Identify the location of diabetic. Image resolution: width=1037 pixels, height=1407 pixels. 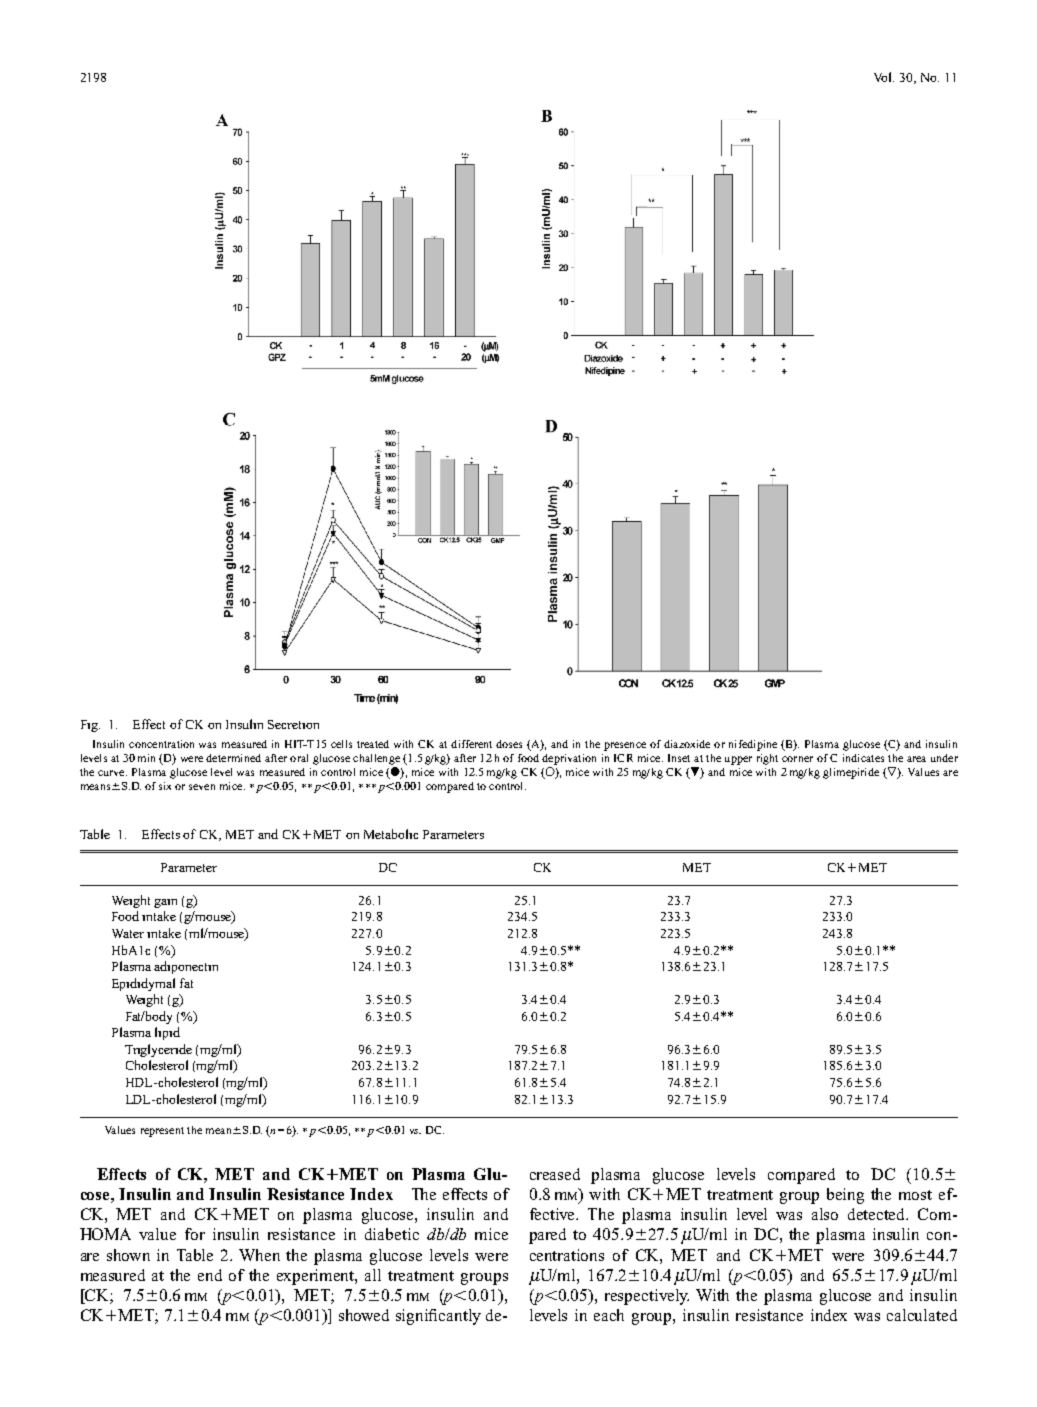
(392, 1234).
